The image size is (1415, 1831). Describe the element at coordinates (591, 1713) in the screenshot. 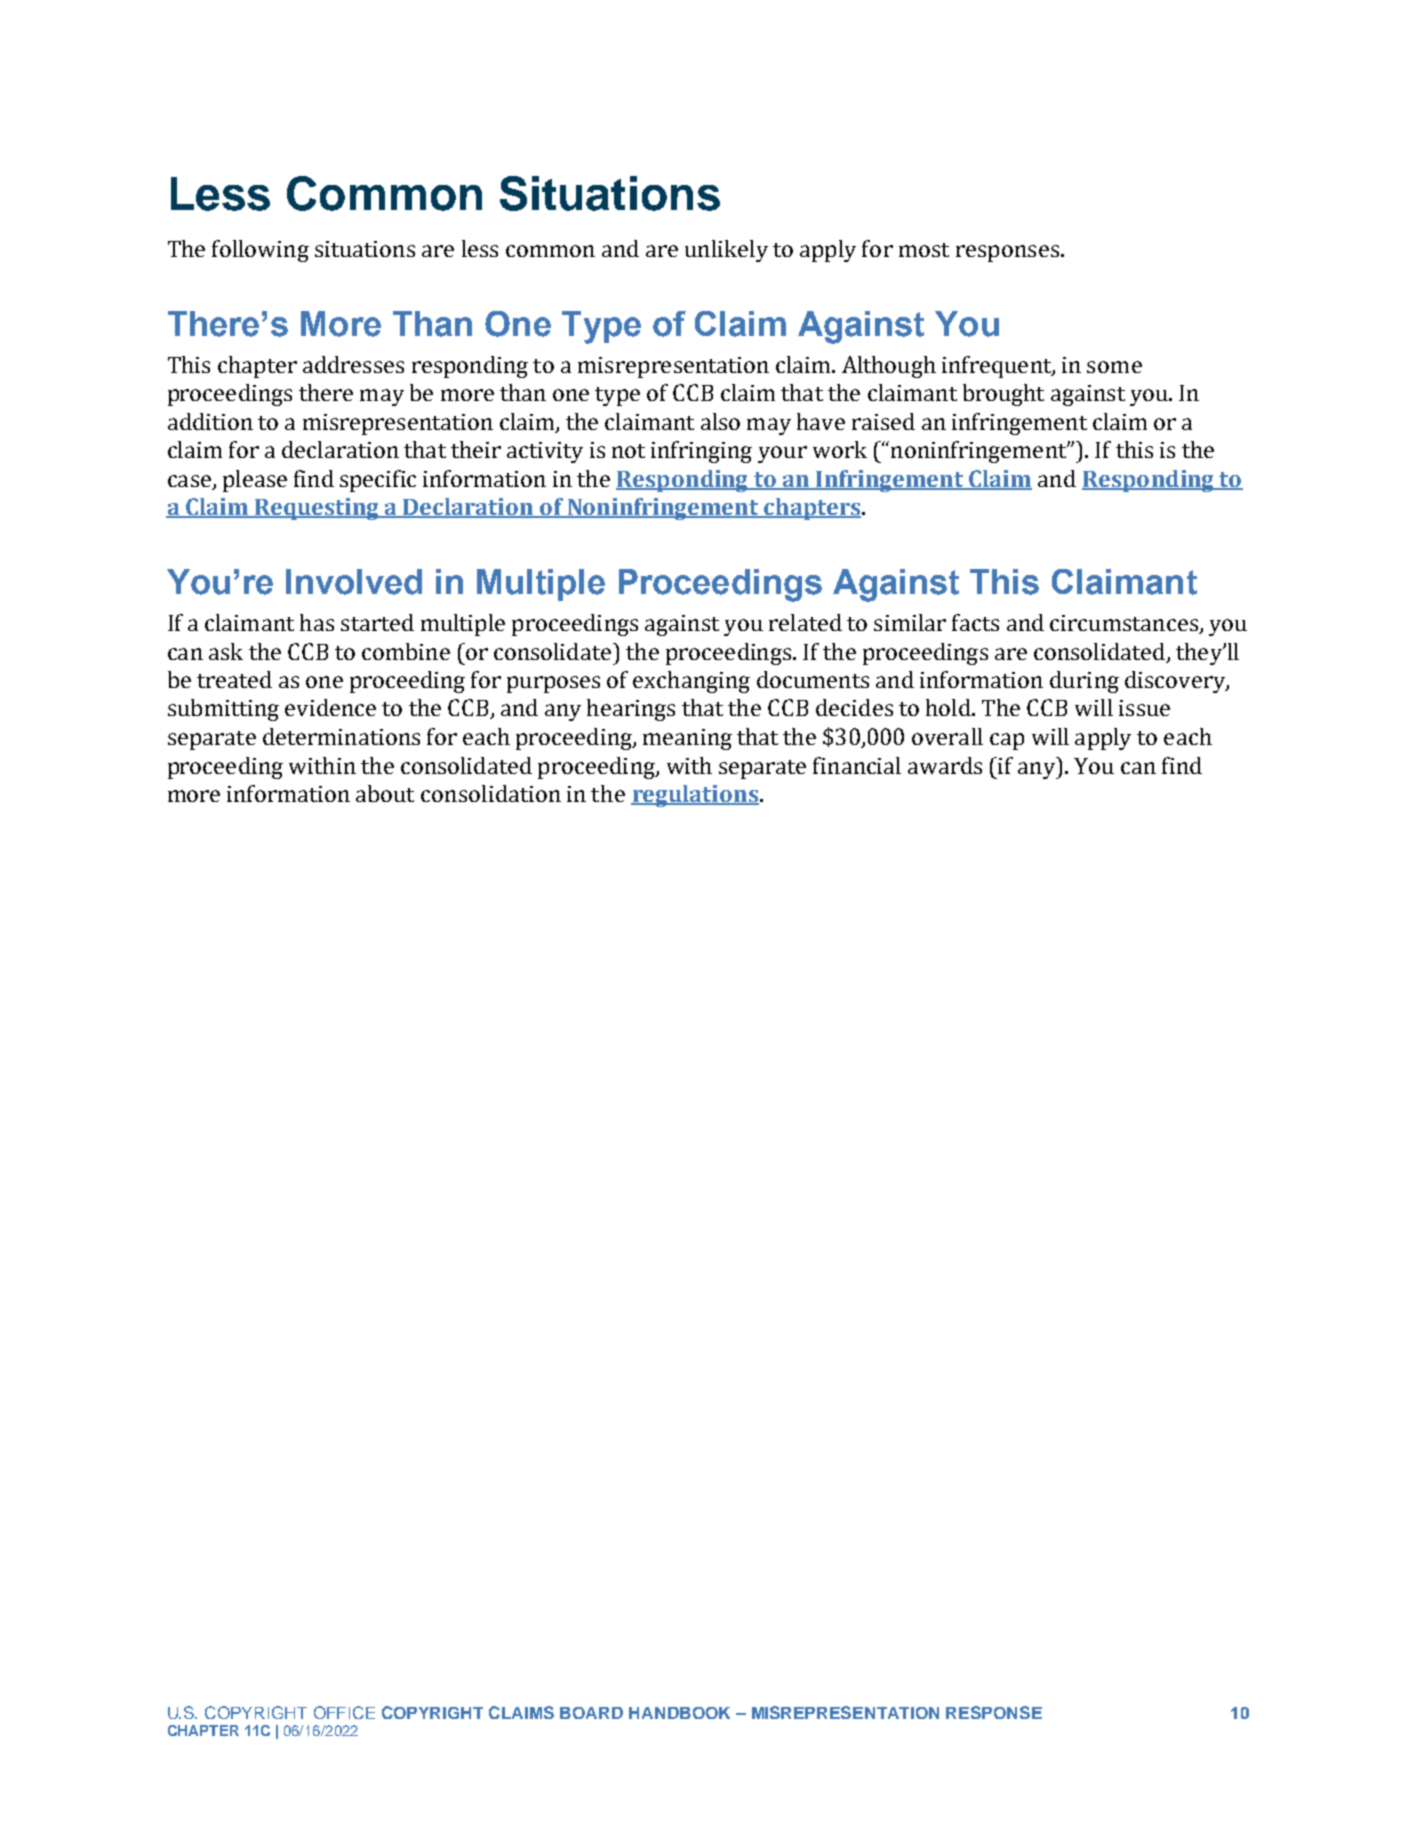

I see `BOARD` at that location.
